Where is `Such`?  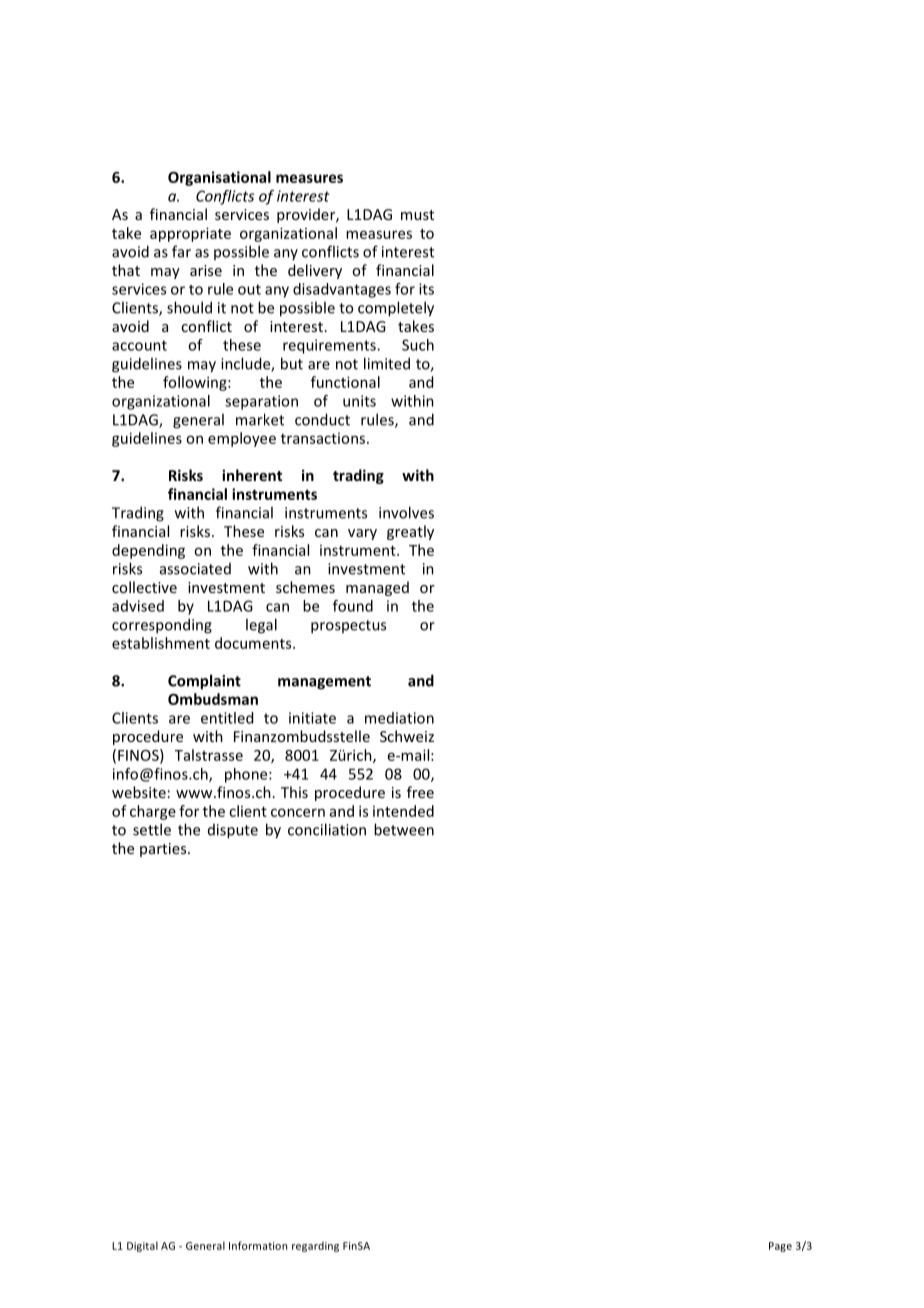
Such is located at coordinates (418, 345).
